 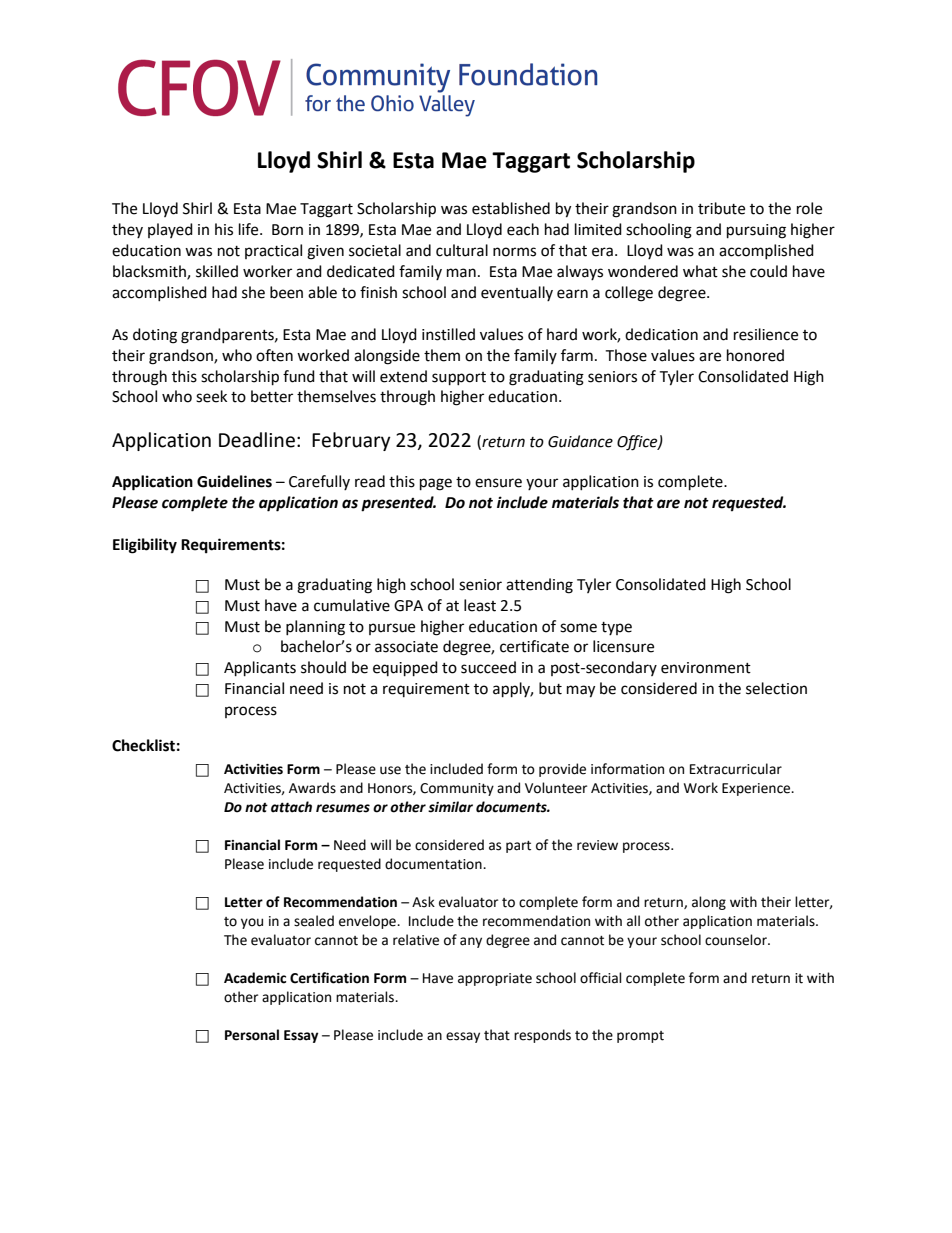 I want to click on appropriate, so click(x=495, y=979).
